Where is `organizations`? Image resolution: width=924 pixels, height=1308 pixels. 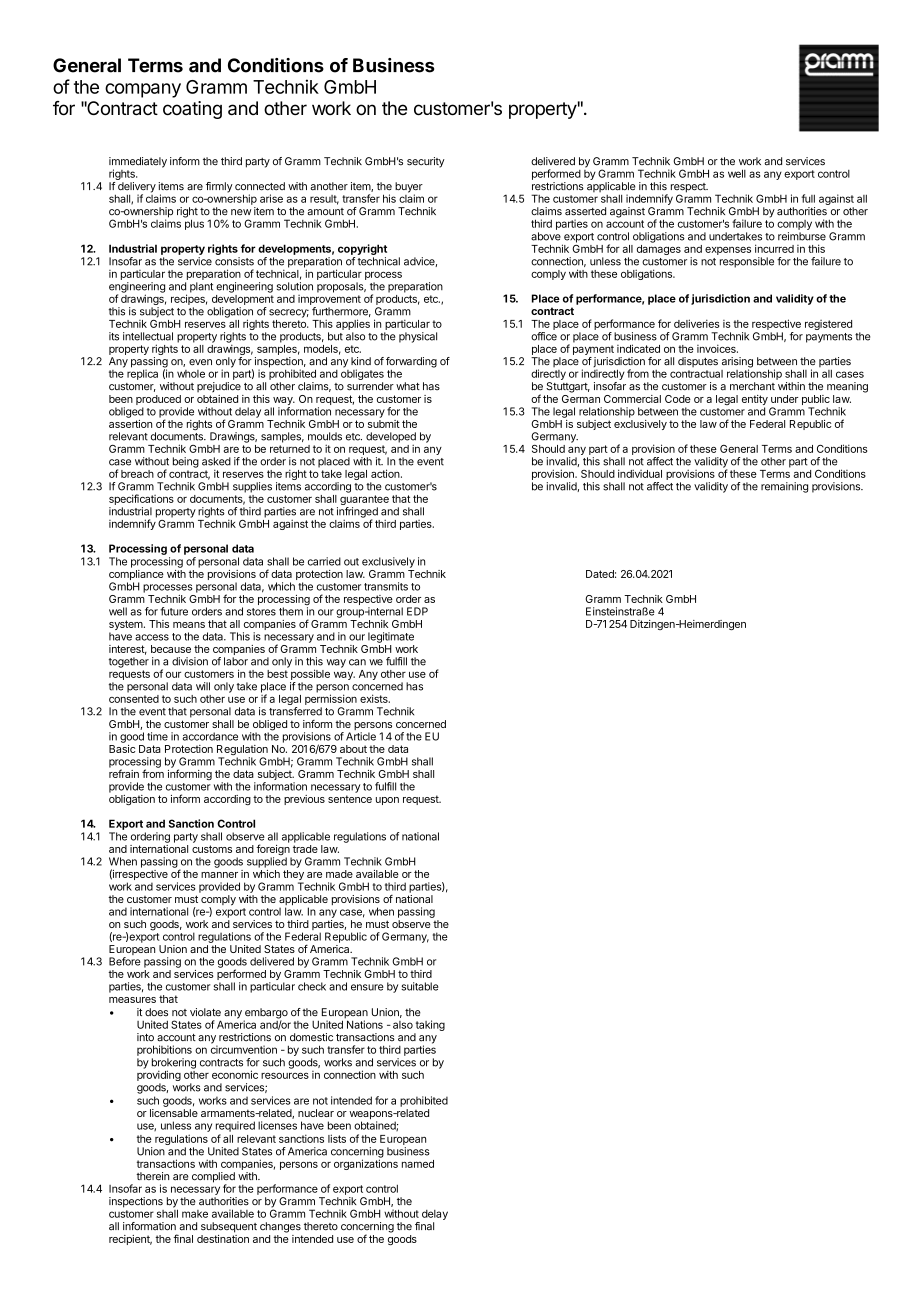
organizations is located at coordinates (366, 1163).
